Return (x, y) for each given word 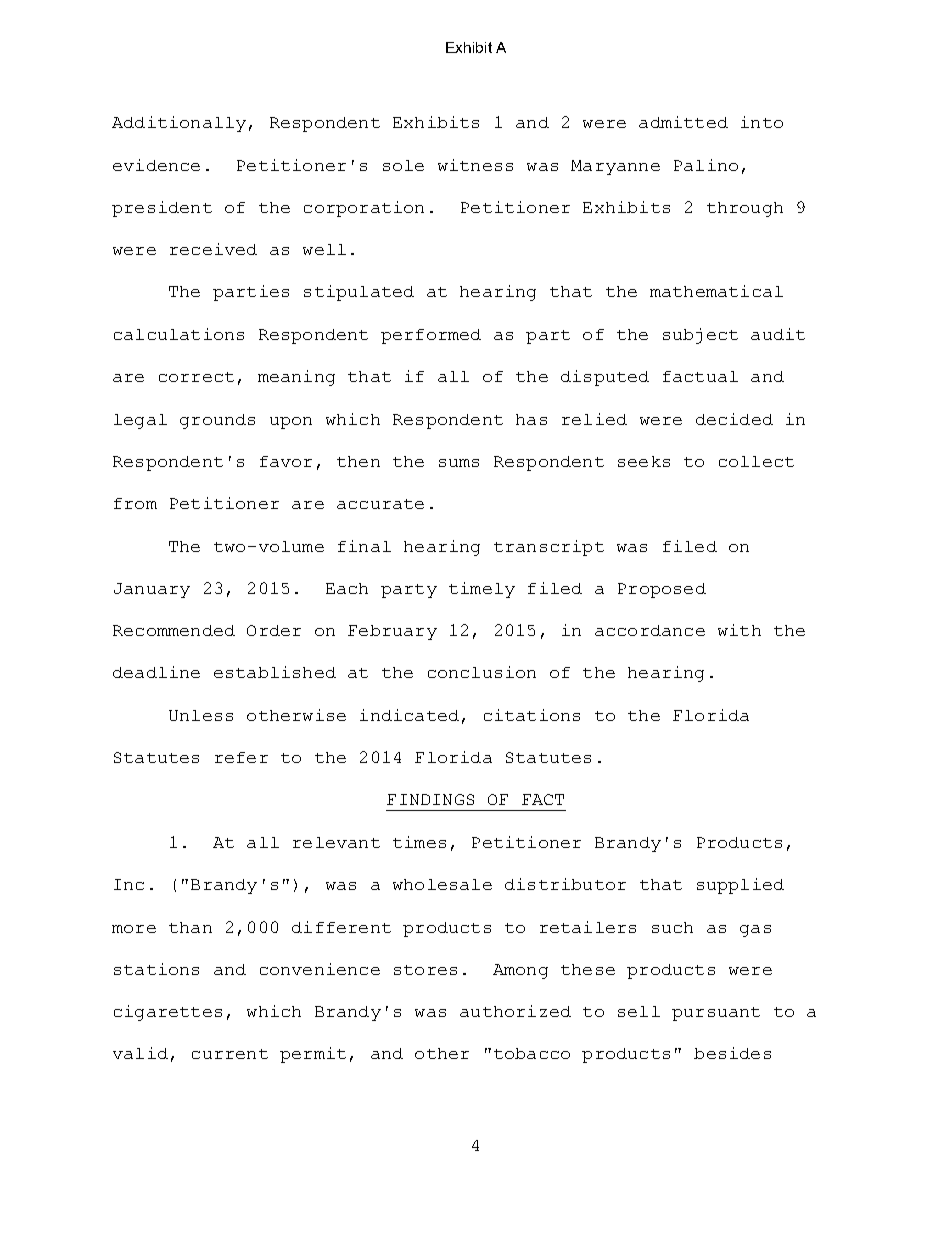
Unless (201, 715)
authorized (515, 1011)
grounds (217, 421)
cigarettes (168, 1013)
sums (459, 463)
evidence (156, 165)
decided (734, 419)
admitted (683, 122)
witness (475, 165)
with (739, 630)
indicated (409, 715)
